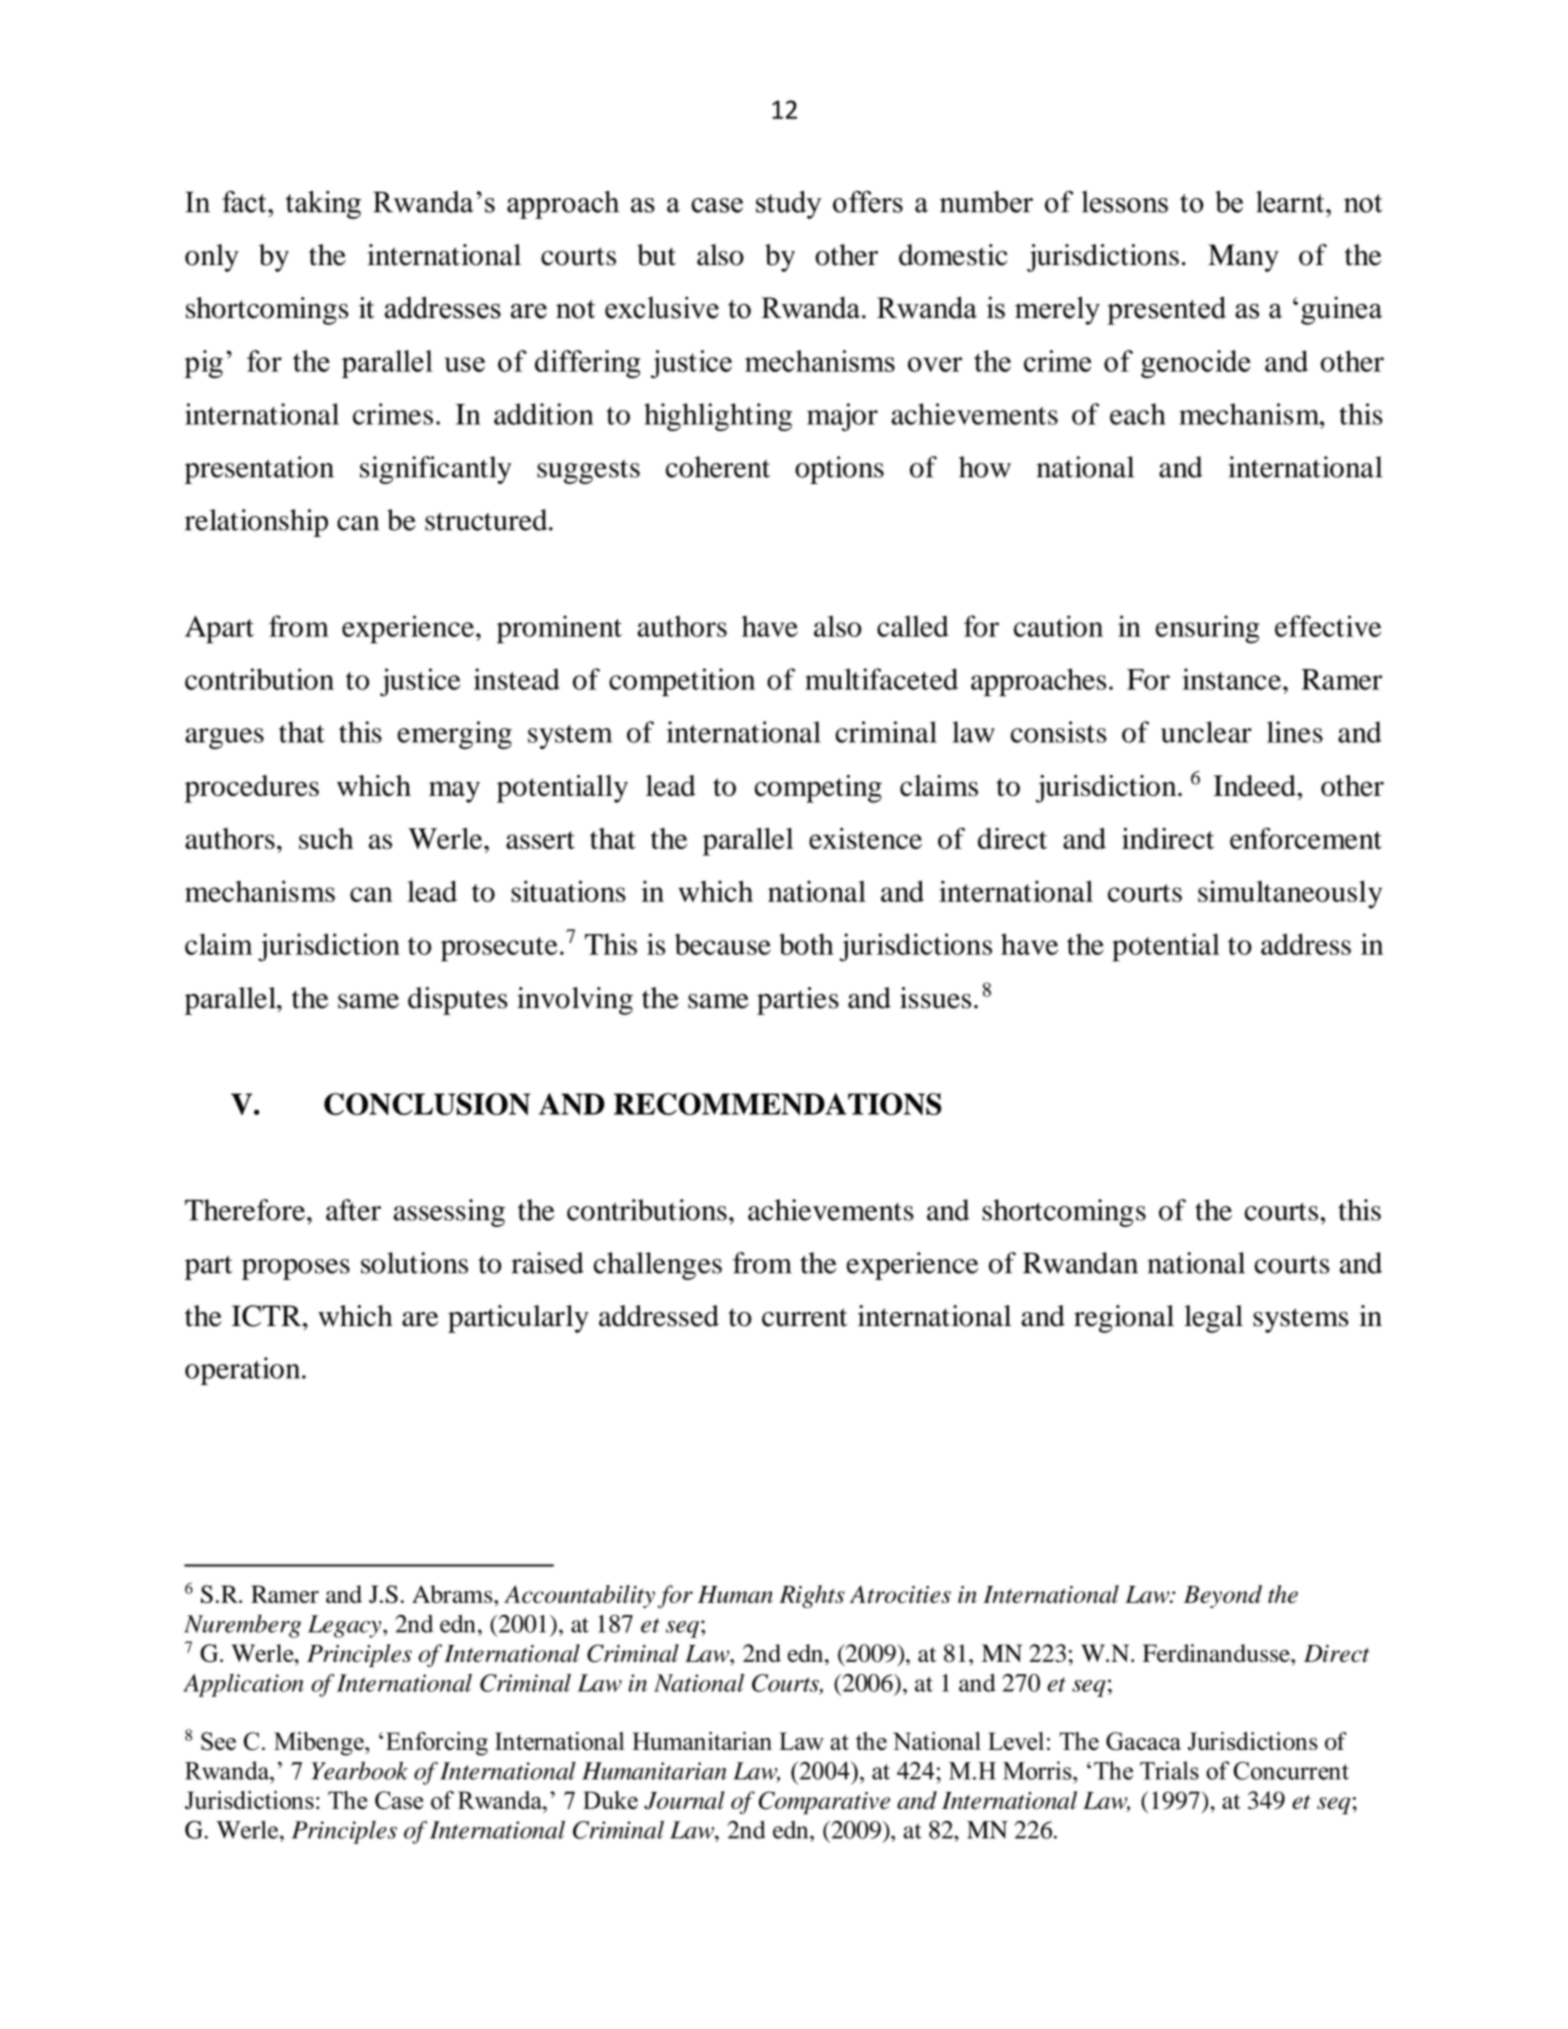  What do you see at coordinates (789, 205) in the screenshot?
I see `study` at bounding box center [789, 205].
